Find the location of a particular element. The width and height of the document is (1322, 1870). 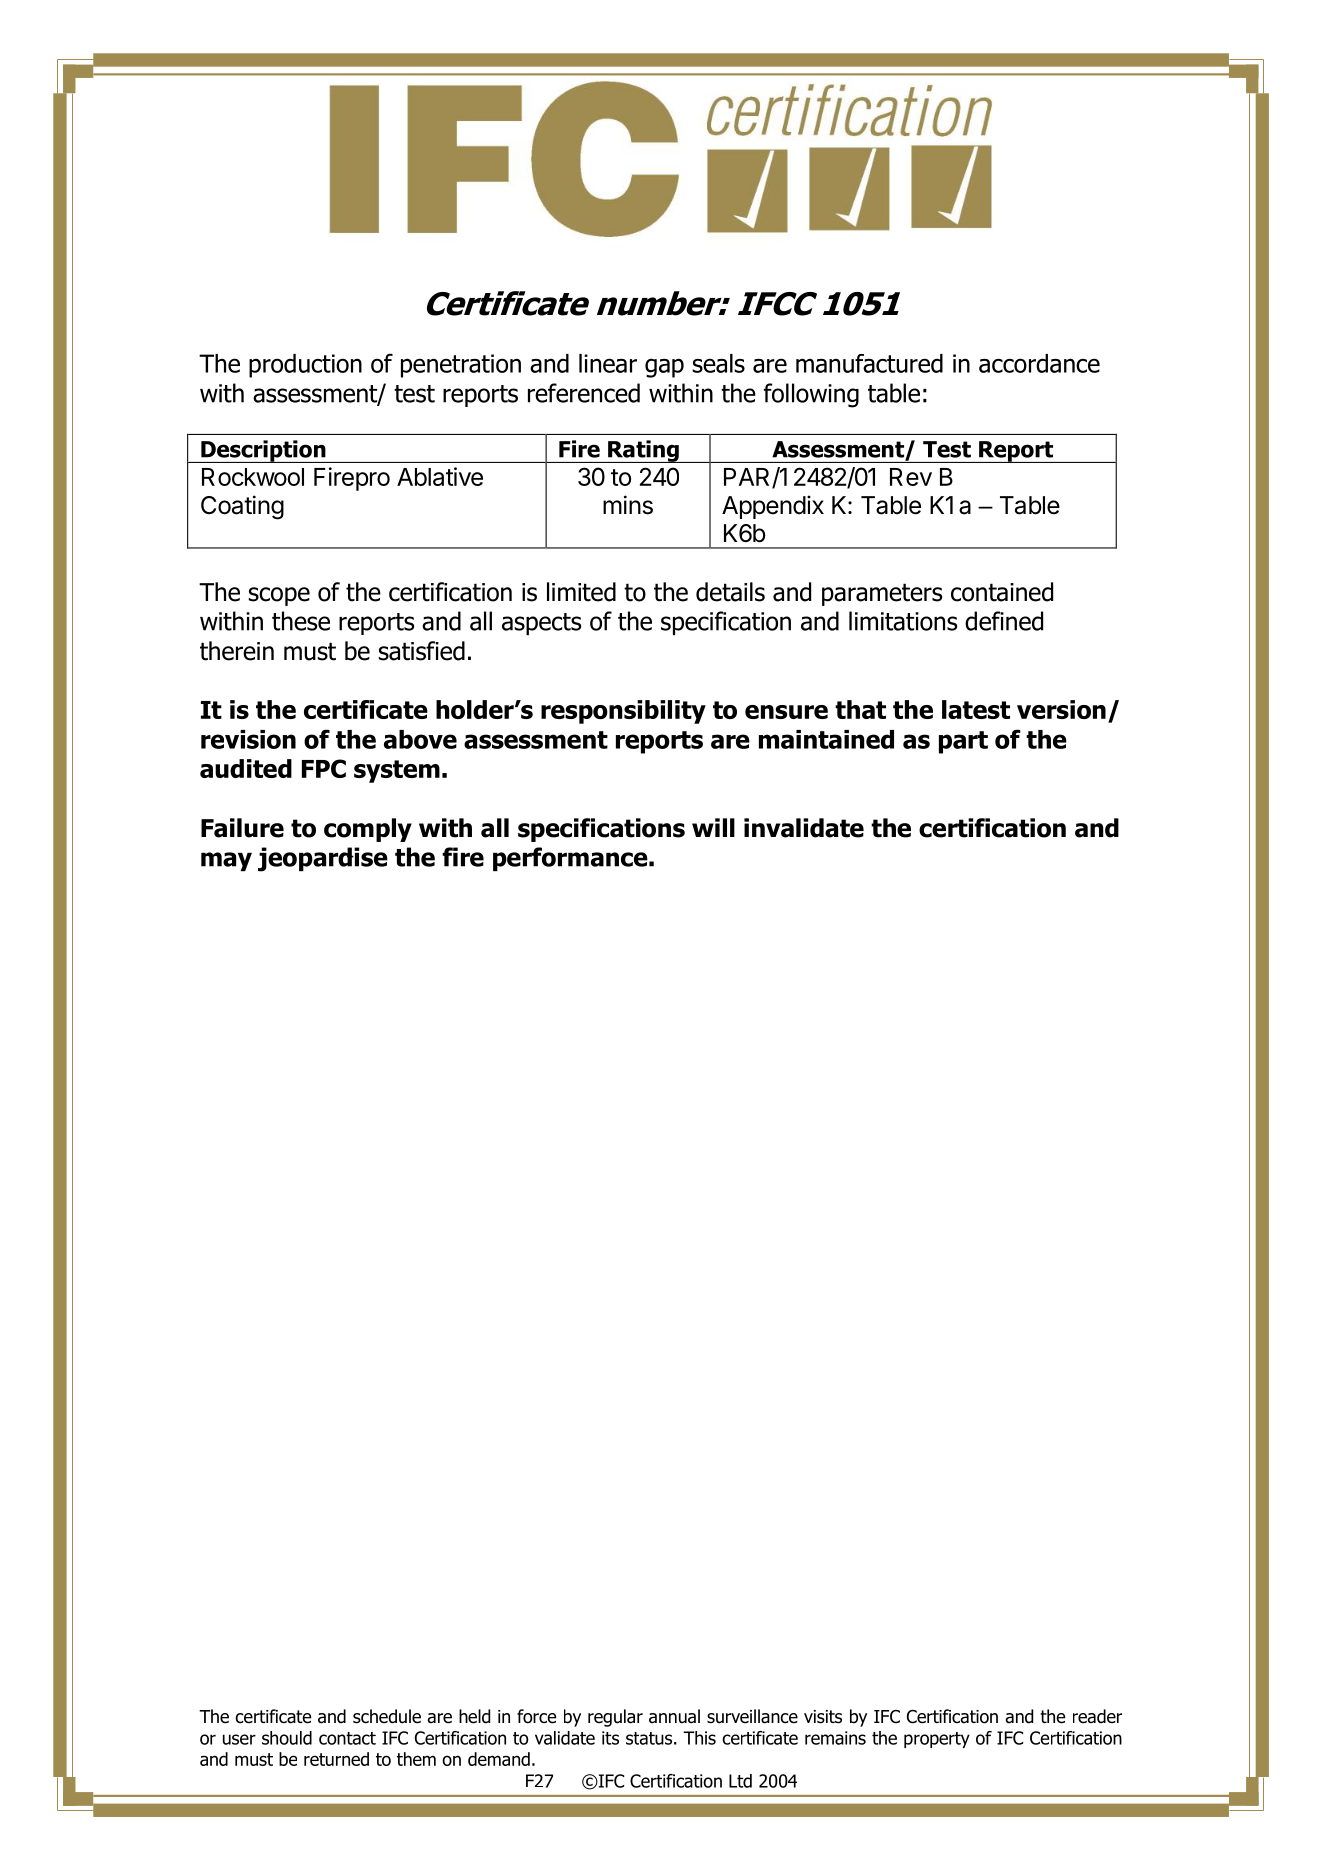

reader is located at coordinates (1097, 1716).
